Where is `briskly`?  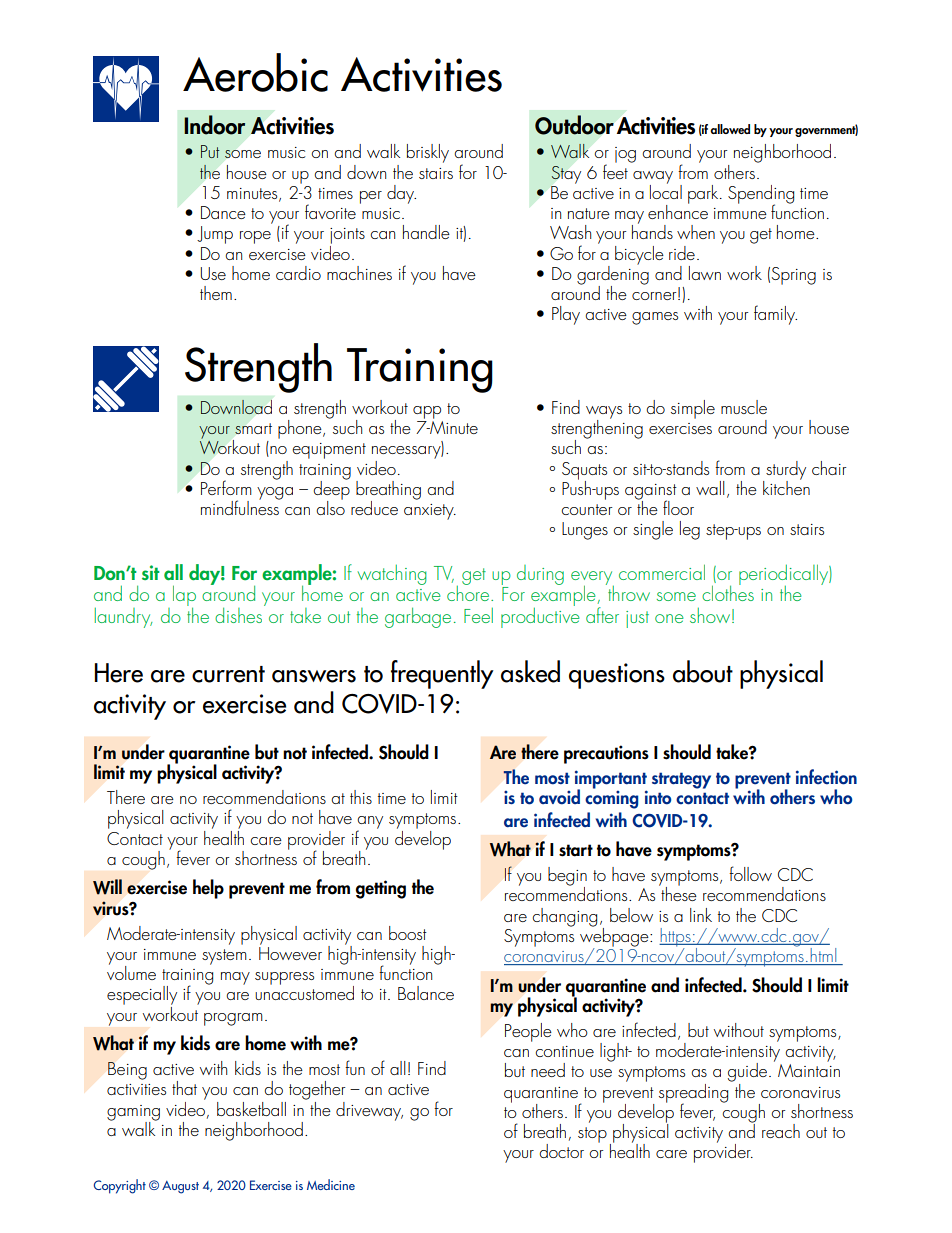
briskly is located at coordinates (428, 153).
